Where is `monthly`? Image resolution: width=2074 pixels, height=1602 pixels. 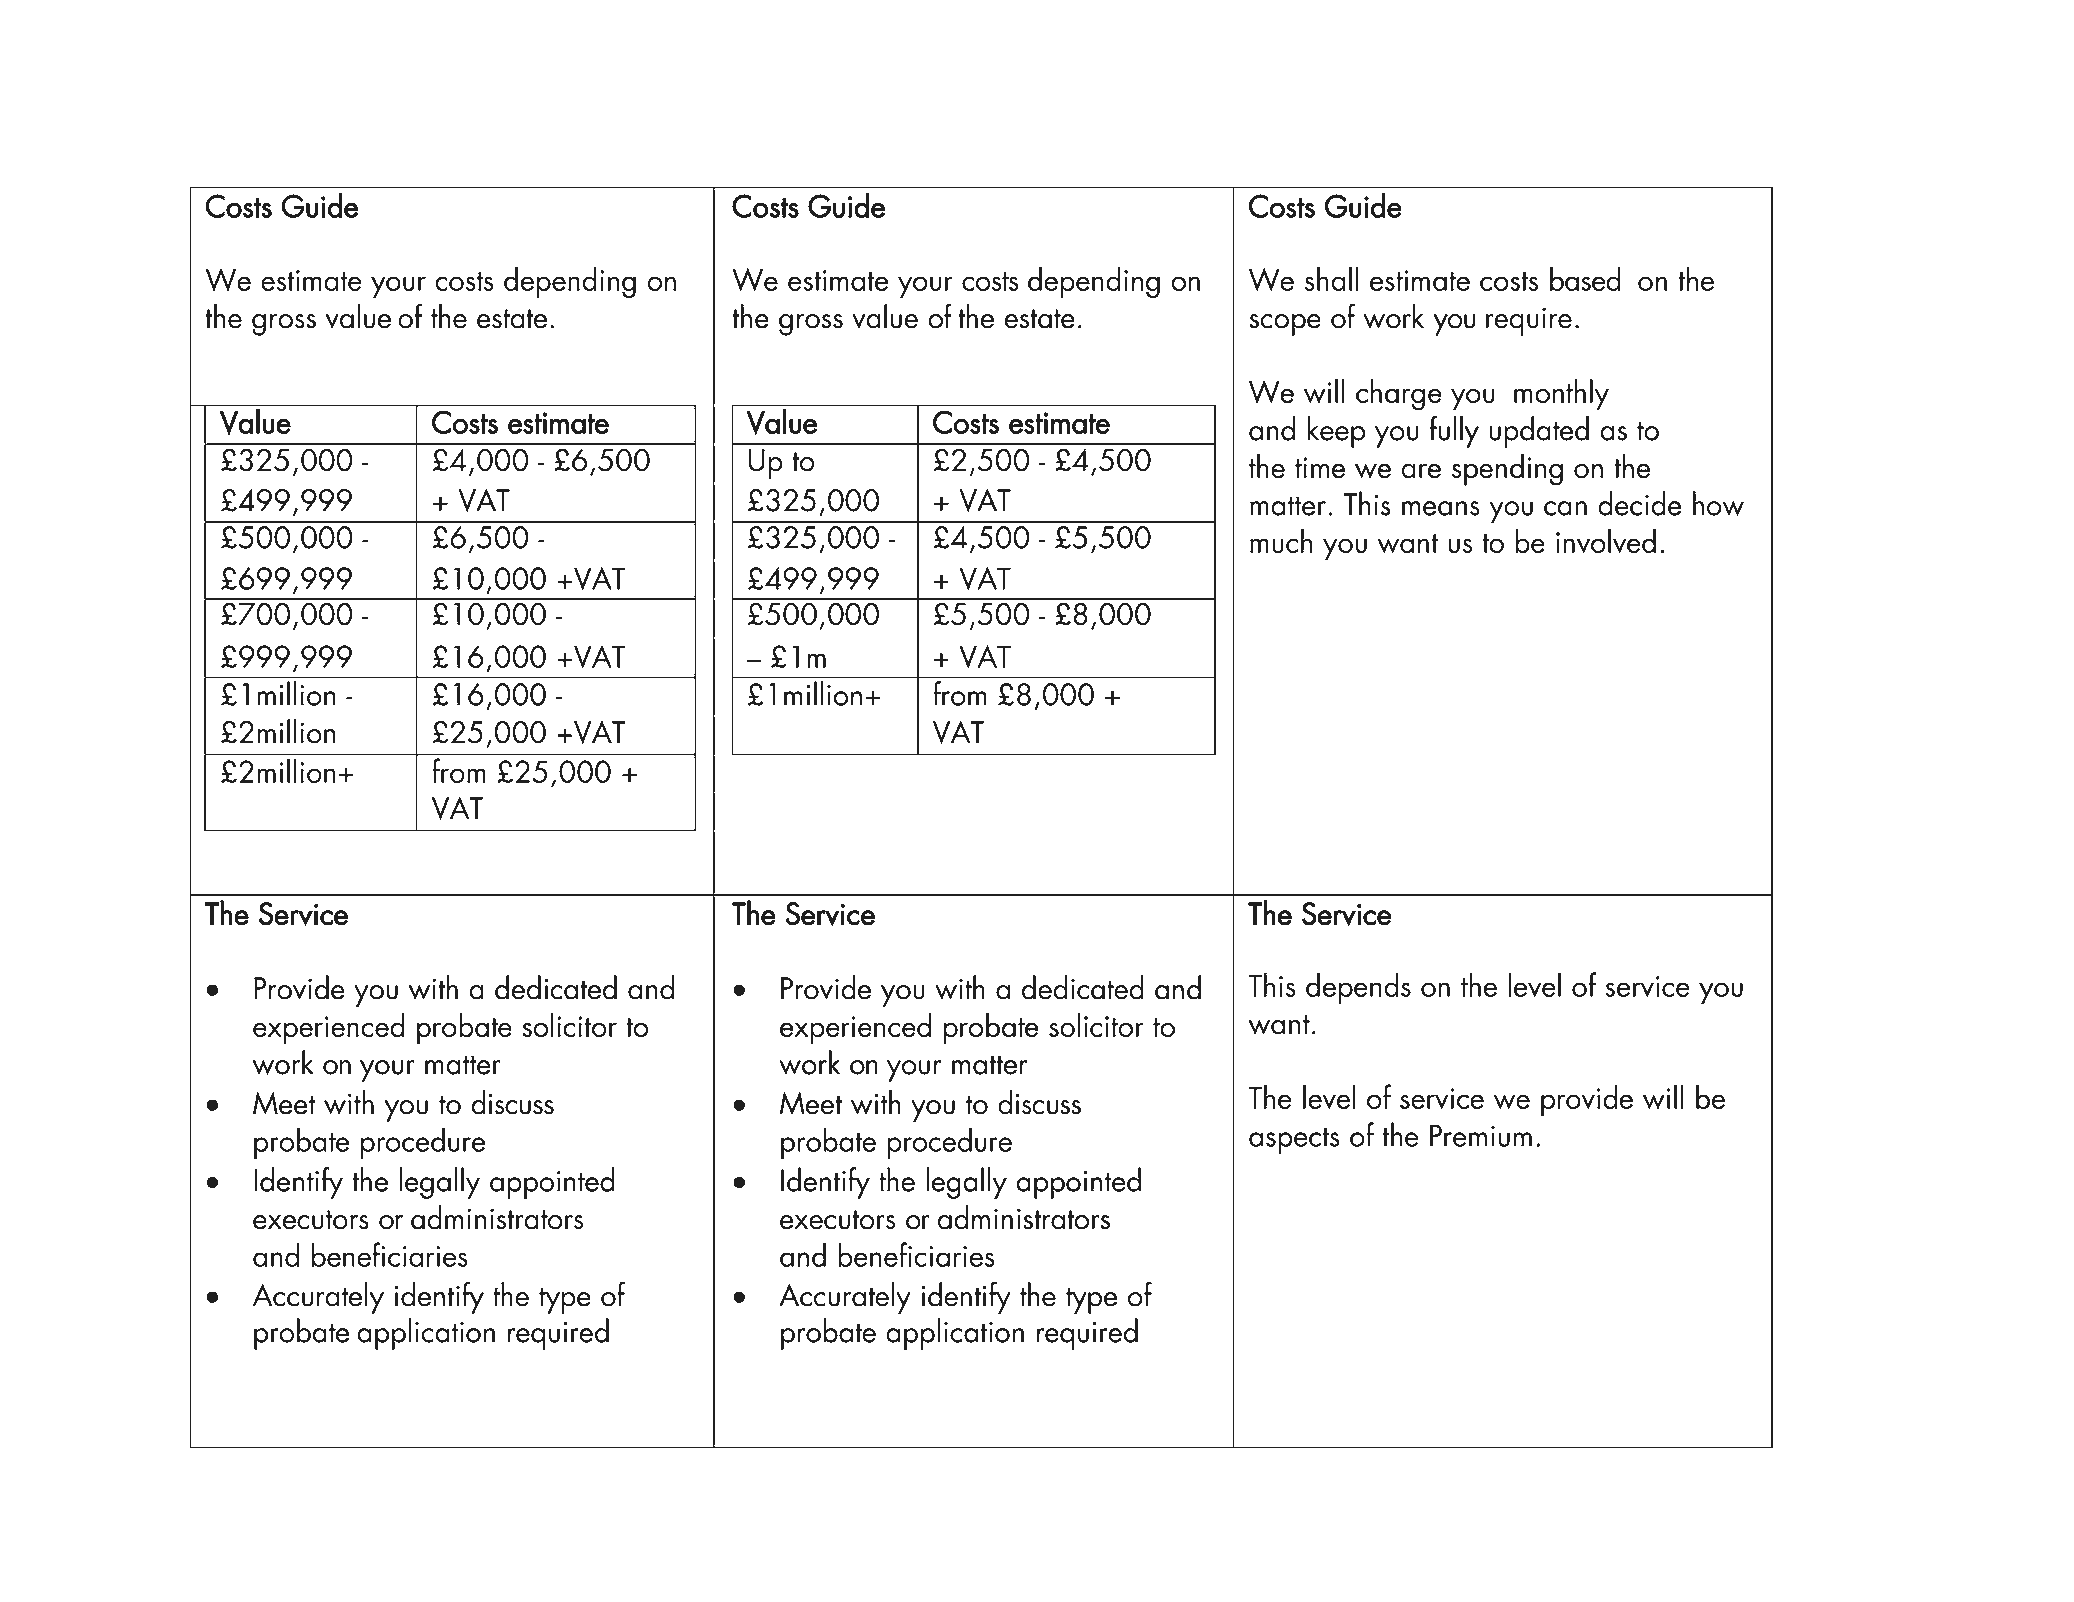 monthly is located at coordinates (1561, 395).
